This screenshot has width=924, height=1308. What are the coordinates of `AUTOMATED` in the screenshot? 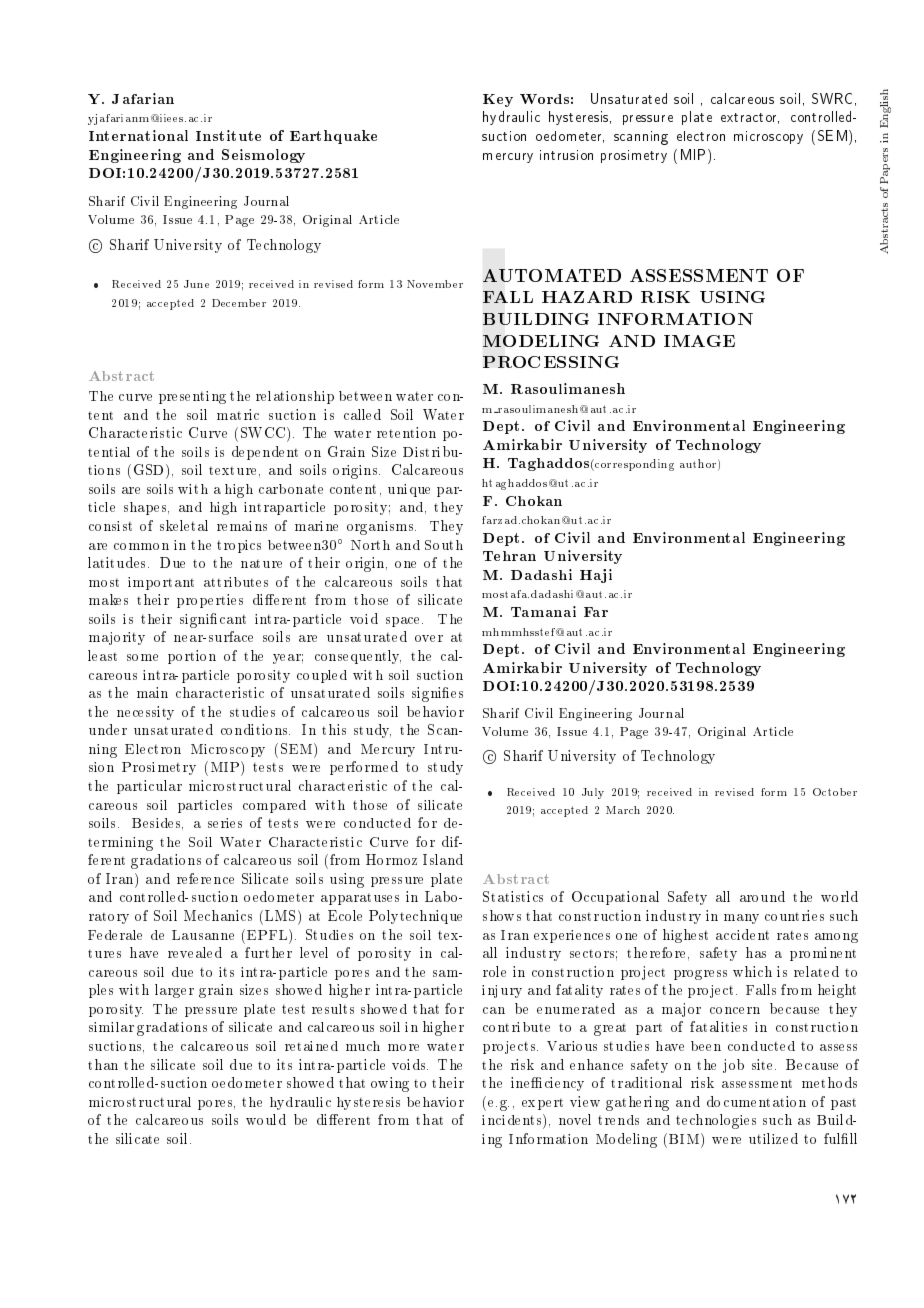 It's located at (552, 275).
